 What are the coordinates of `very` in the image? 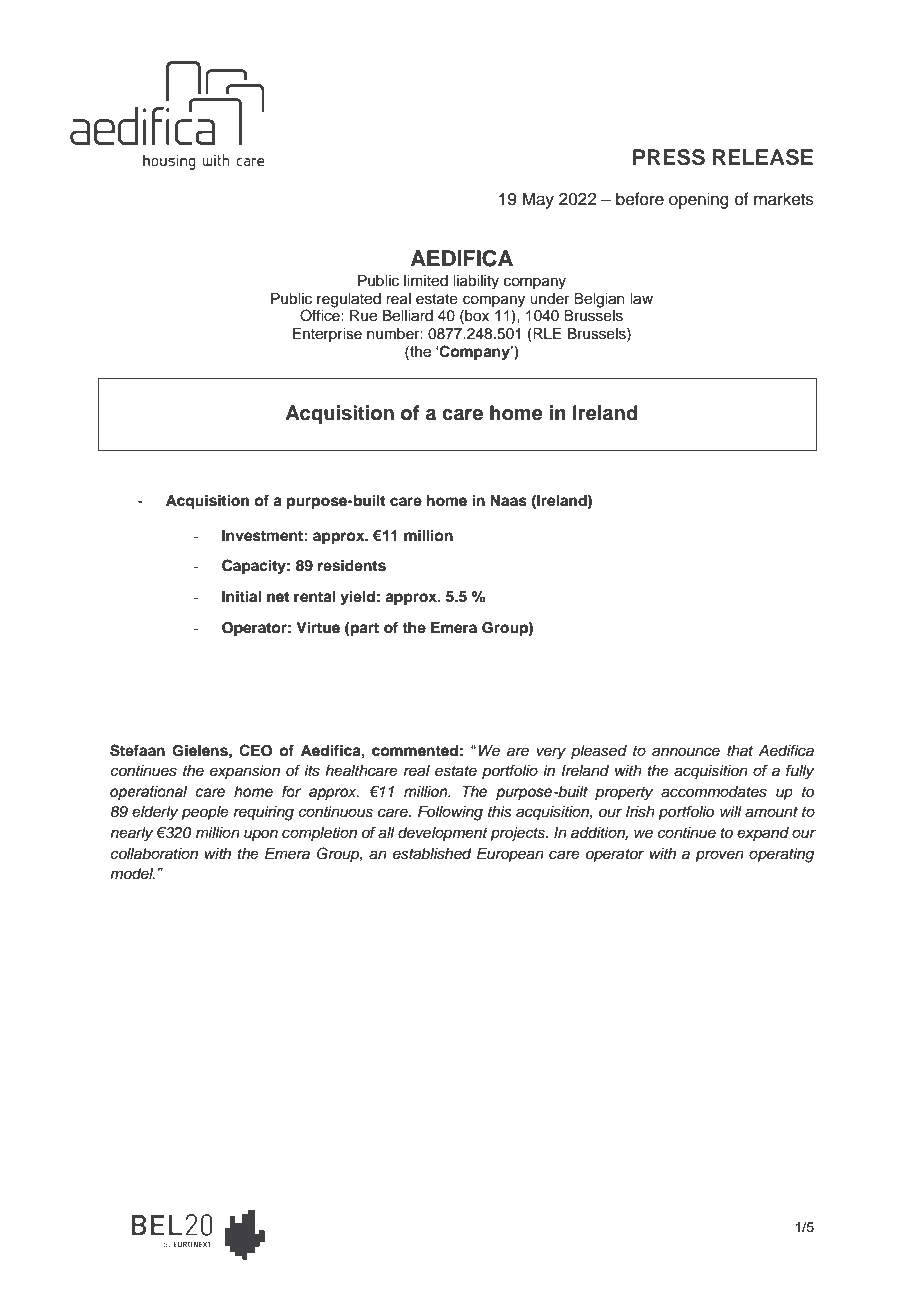 It's located at (551, 753).
